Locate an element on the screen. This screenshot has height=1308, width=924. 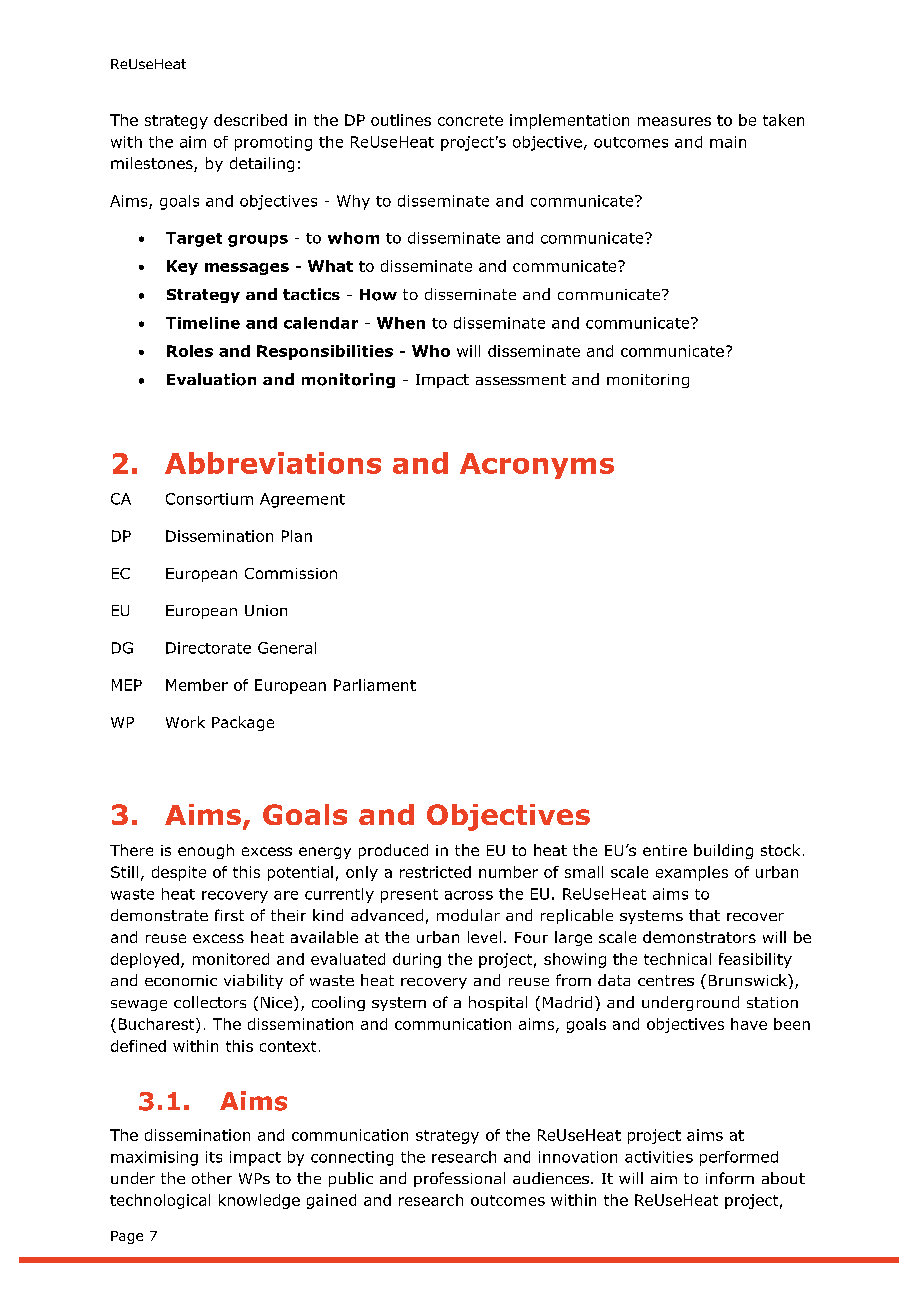
main is located at coordinates (728, 142).
